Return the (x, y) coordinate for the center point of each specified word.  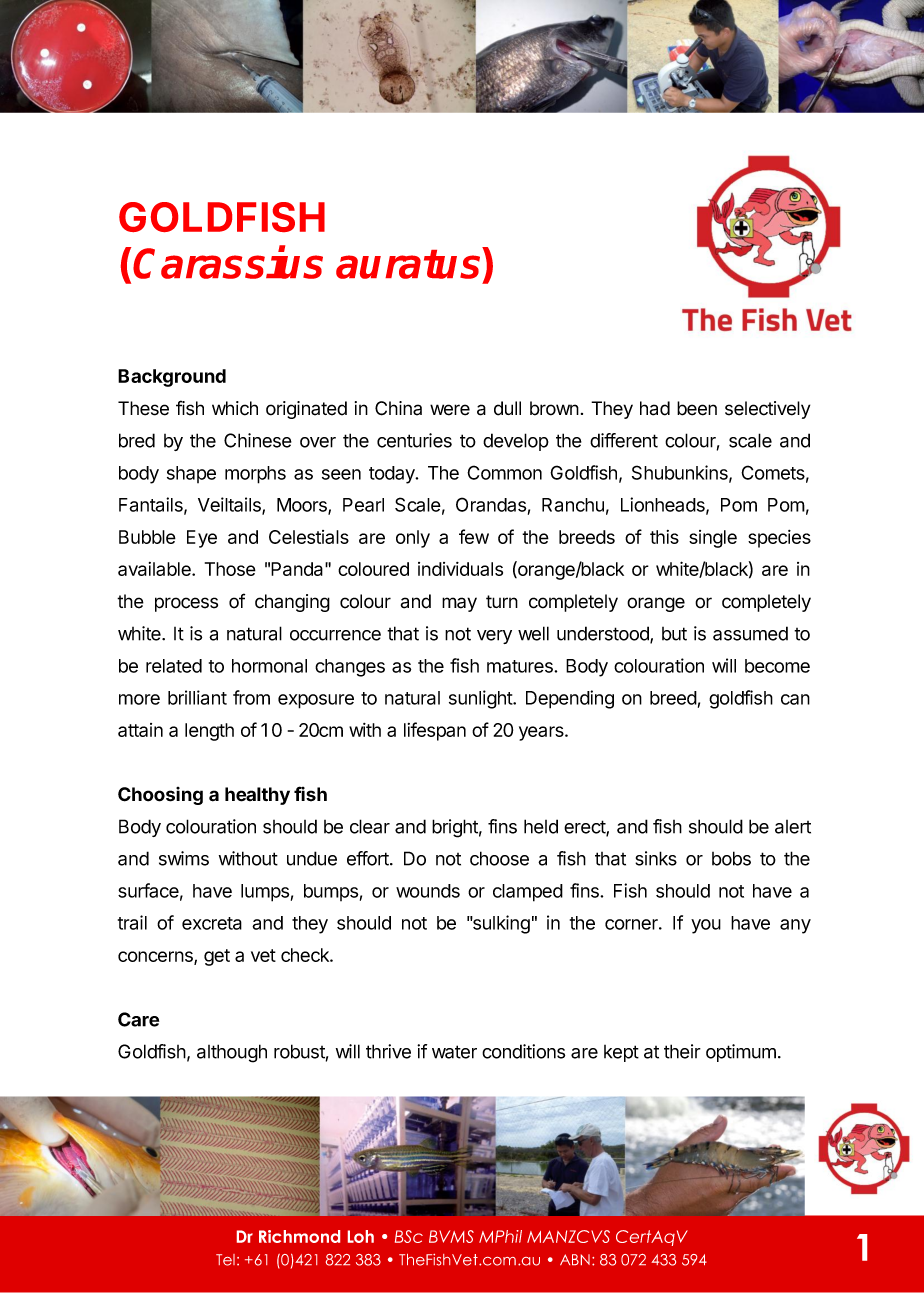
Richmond (299, 1236)
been (697, 408)
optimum (741, 1053)
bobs (731, 858)
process (186, 604)
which (235, 408)
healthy (257, 796)
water (454, 1052)
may (459, 604)
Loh (361, 1236)
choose (499, 858)
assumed (750, 633)
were (450, 410)
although (232, 1053)
